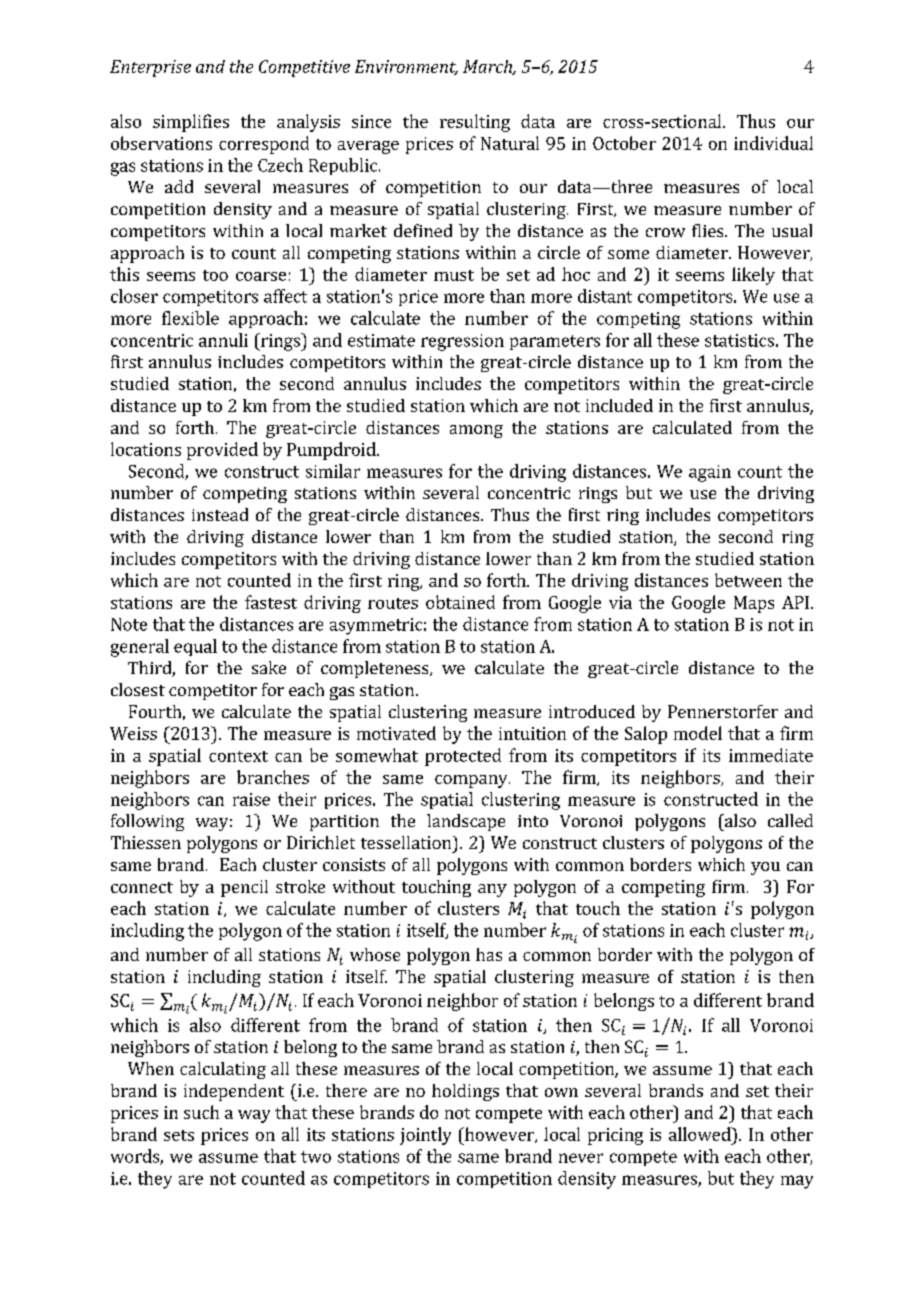 This page has height=1308, width=924. Describe the element at coordinates (251, 799) in the page. I see `raise` at that location.
